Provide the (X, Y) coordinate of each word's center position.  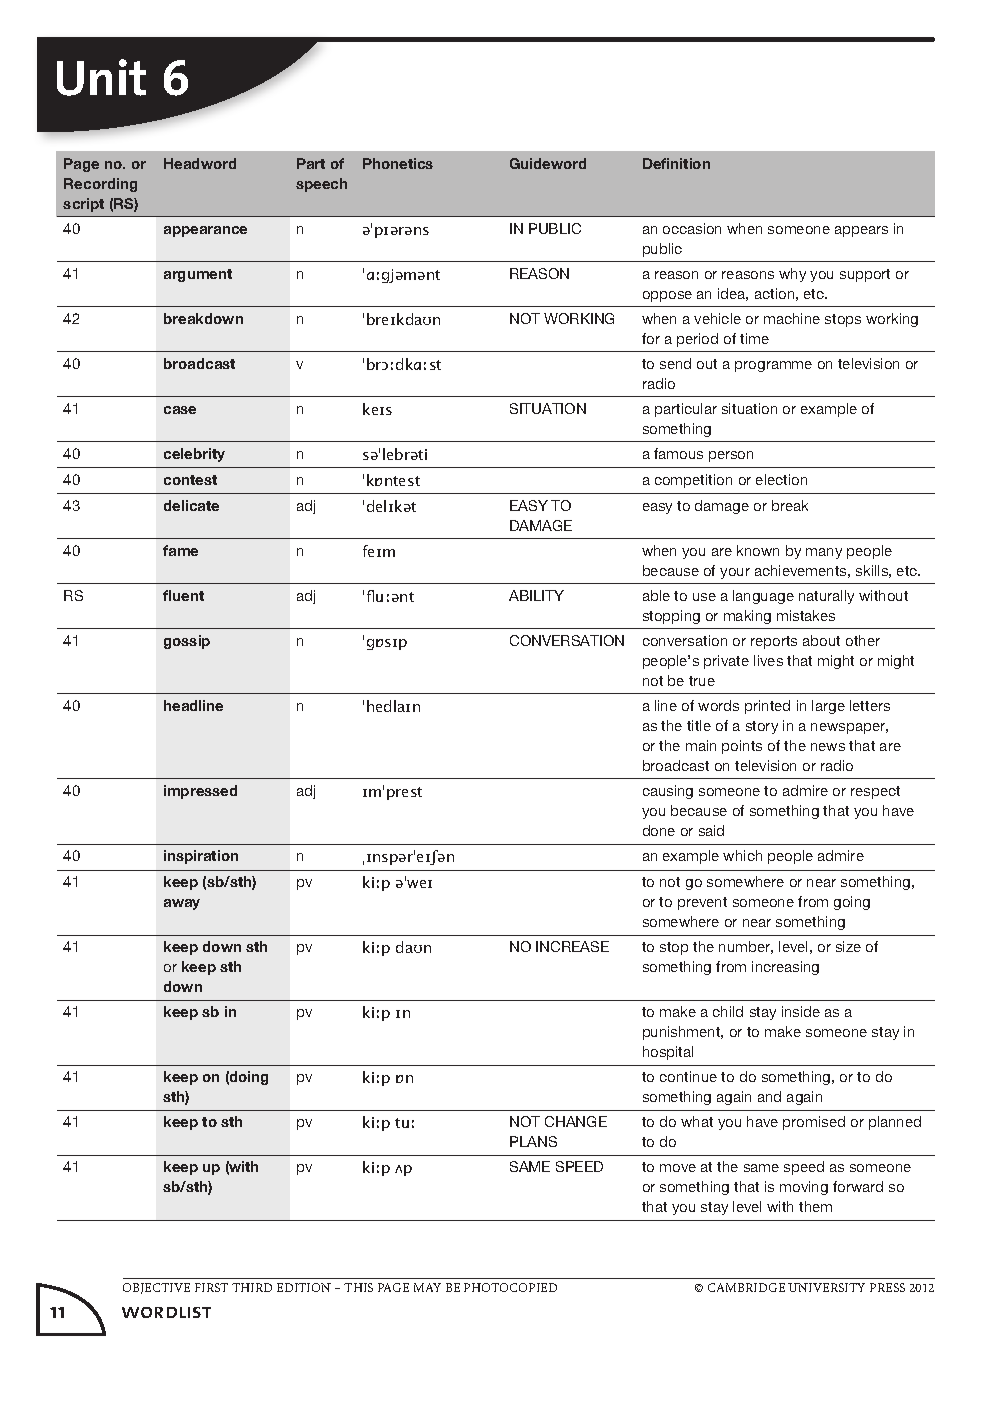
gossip (187, 642)
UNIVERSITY (826, 1287)
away (182, 904)
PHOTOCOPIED (510, 1287)
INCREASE (572, 946)
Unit (101, 77)
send (675, 363)
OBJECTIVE (156, 1288)
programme (773, 366)
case (180, 410)
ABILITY (536, 595)
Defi (656, 163)
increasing (785, 968)
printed (767, 707)
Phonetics (398, 163)
